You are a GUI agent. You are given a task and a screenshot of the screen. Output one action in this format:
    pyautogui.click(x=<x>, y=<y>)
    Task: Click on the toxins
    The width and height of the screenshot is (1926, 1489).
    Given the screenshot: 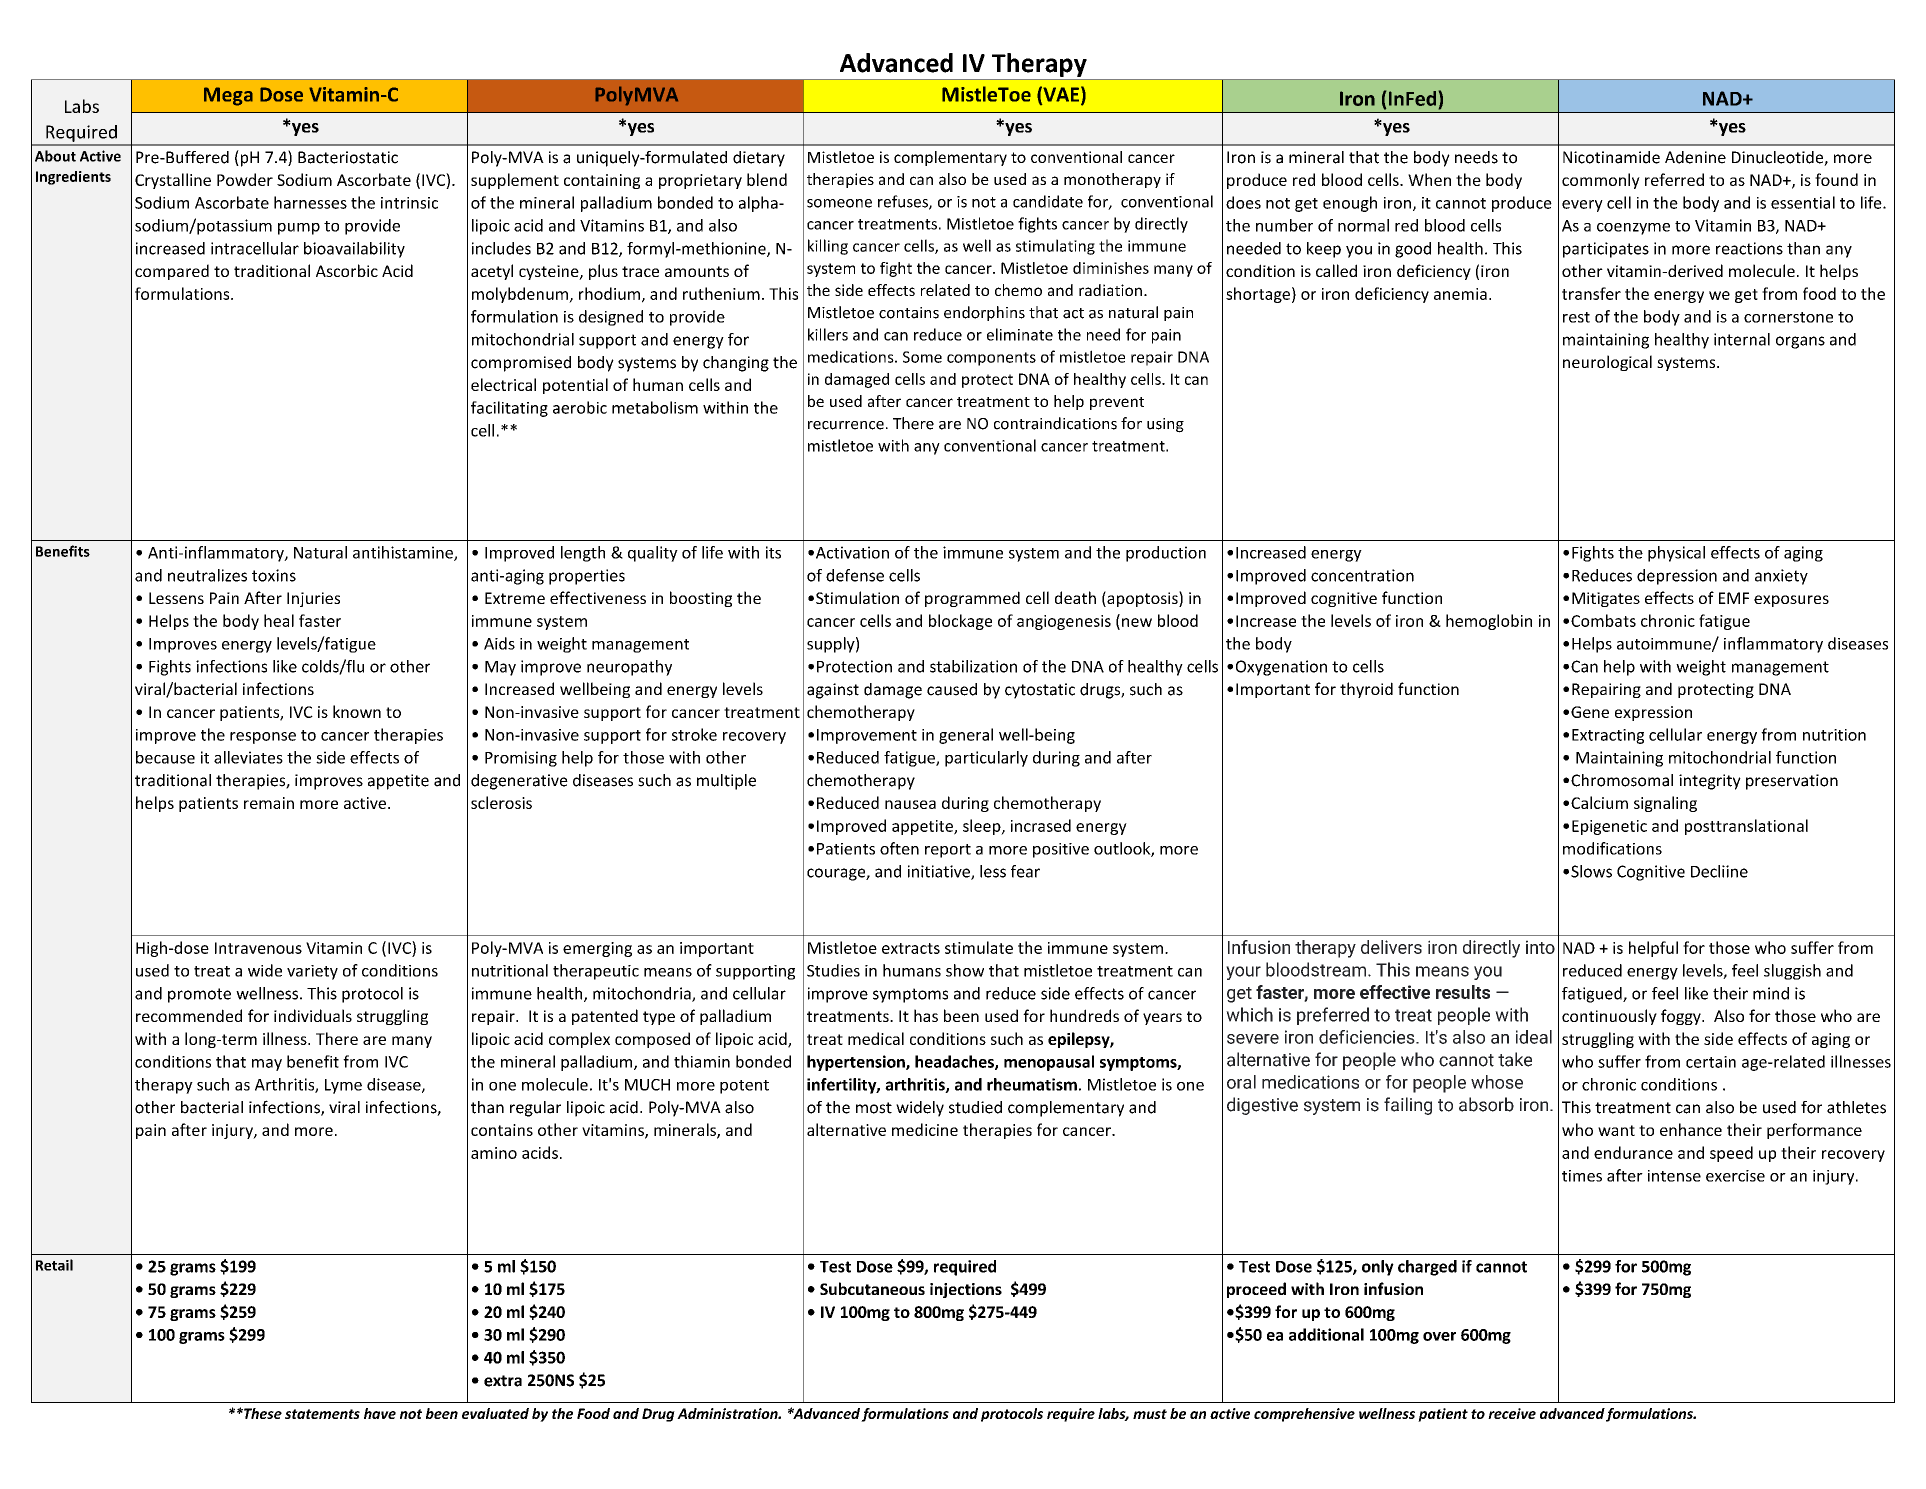 What is the action you would take?
    pyautogui.click(x=274, y=575)
